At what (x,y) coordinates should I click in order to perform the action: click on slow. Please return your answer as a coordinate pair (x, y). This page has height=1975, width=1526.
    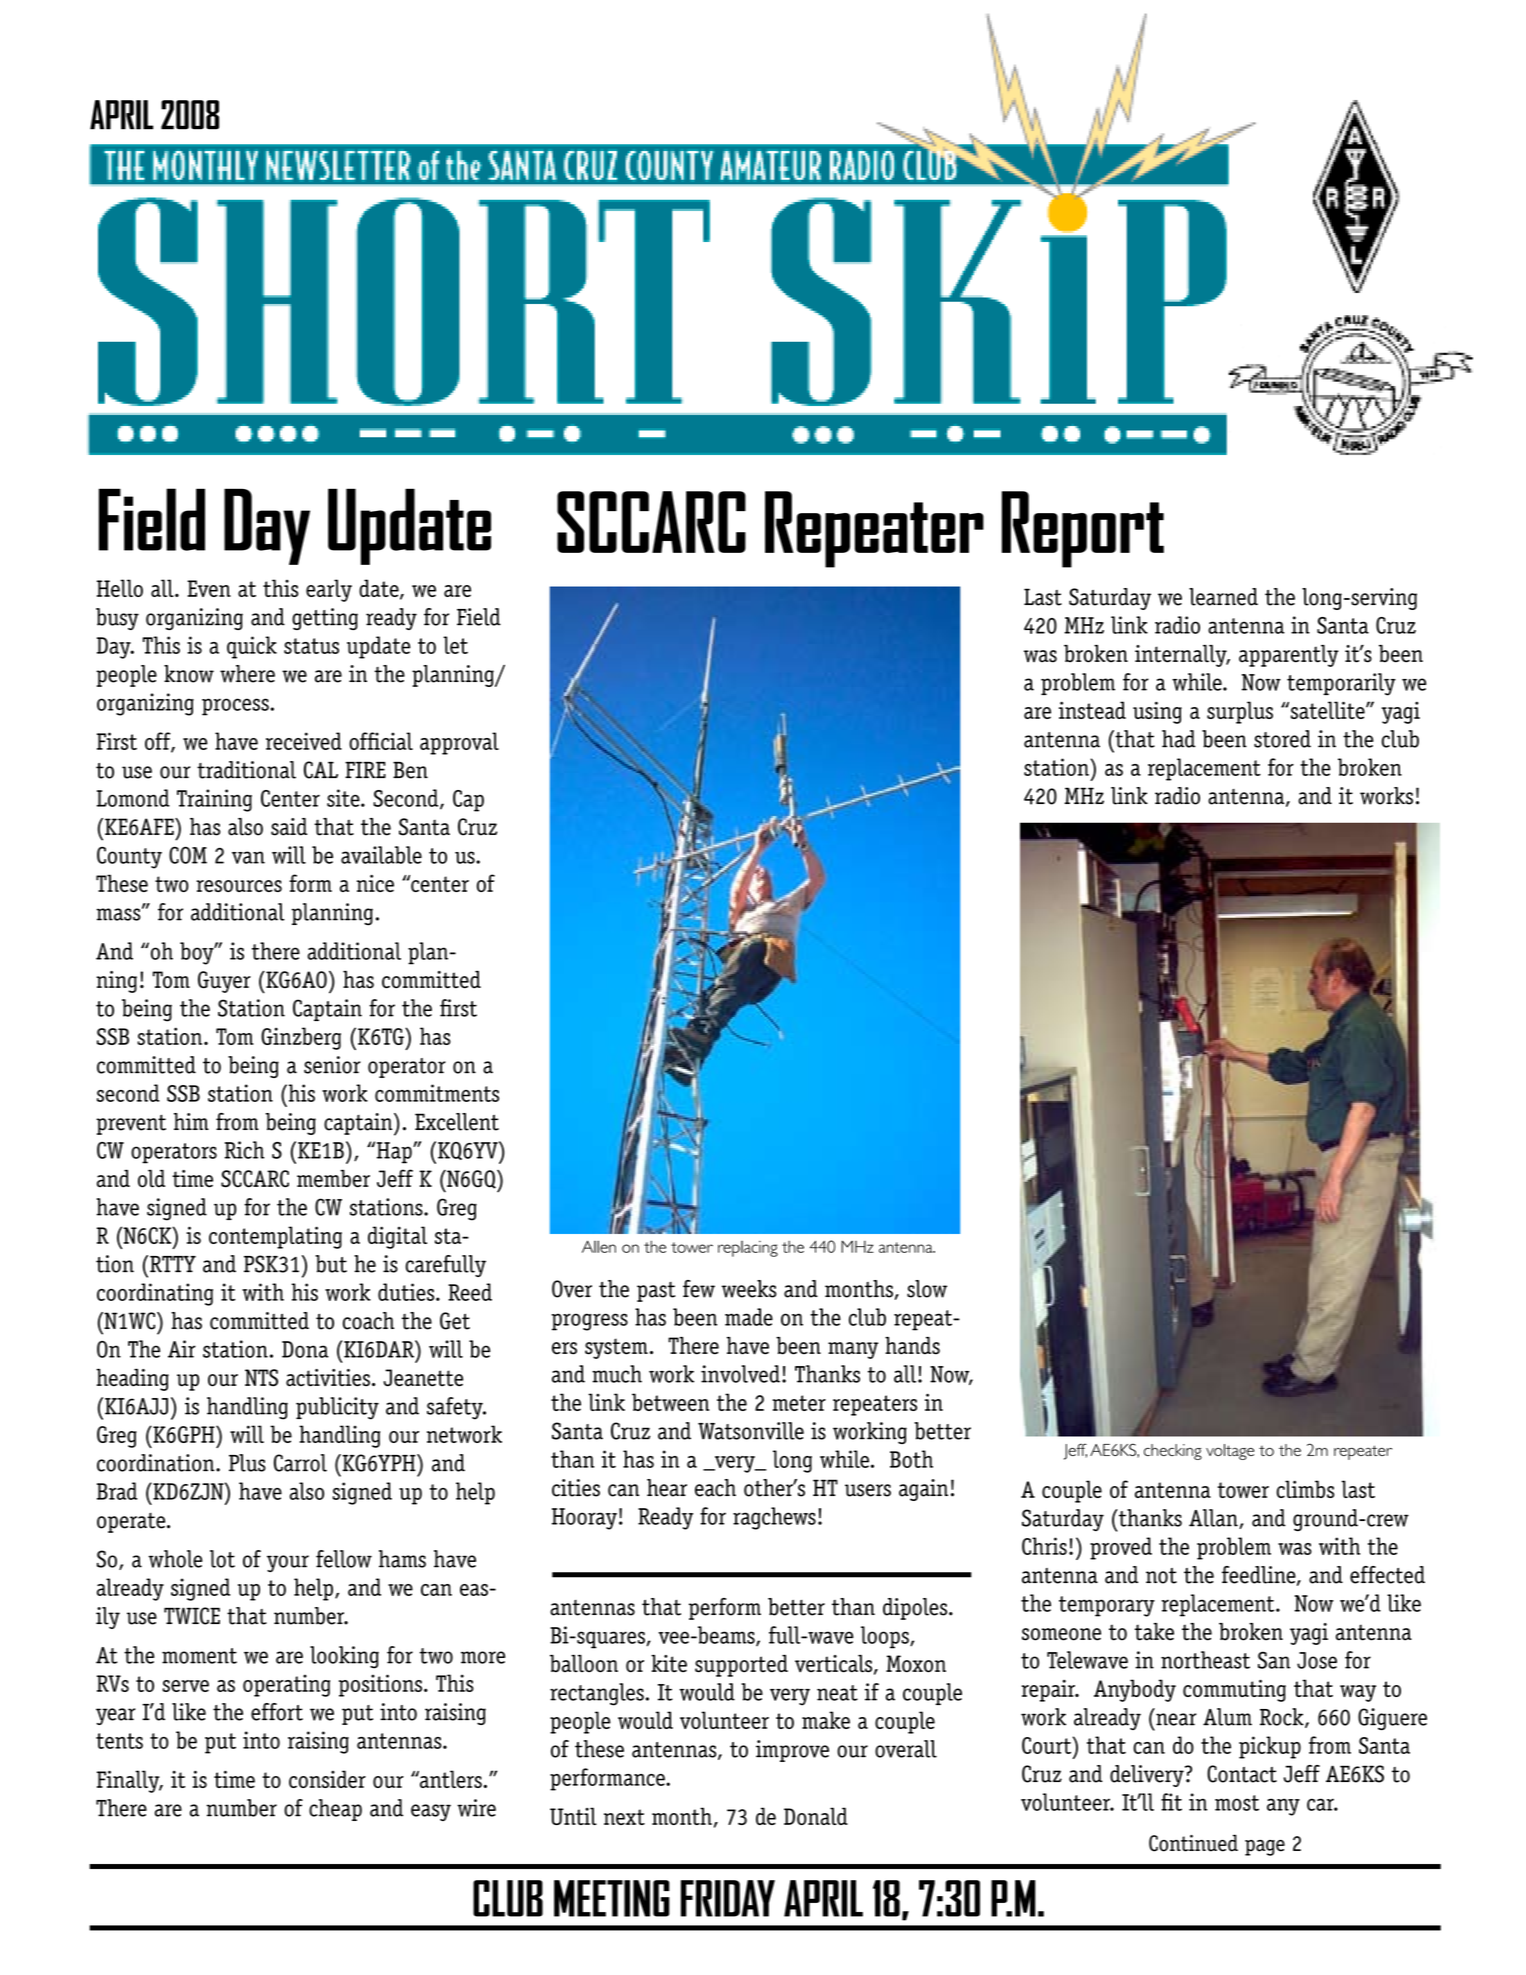
    Looking at the image, I should click on (927, 1289).
